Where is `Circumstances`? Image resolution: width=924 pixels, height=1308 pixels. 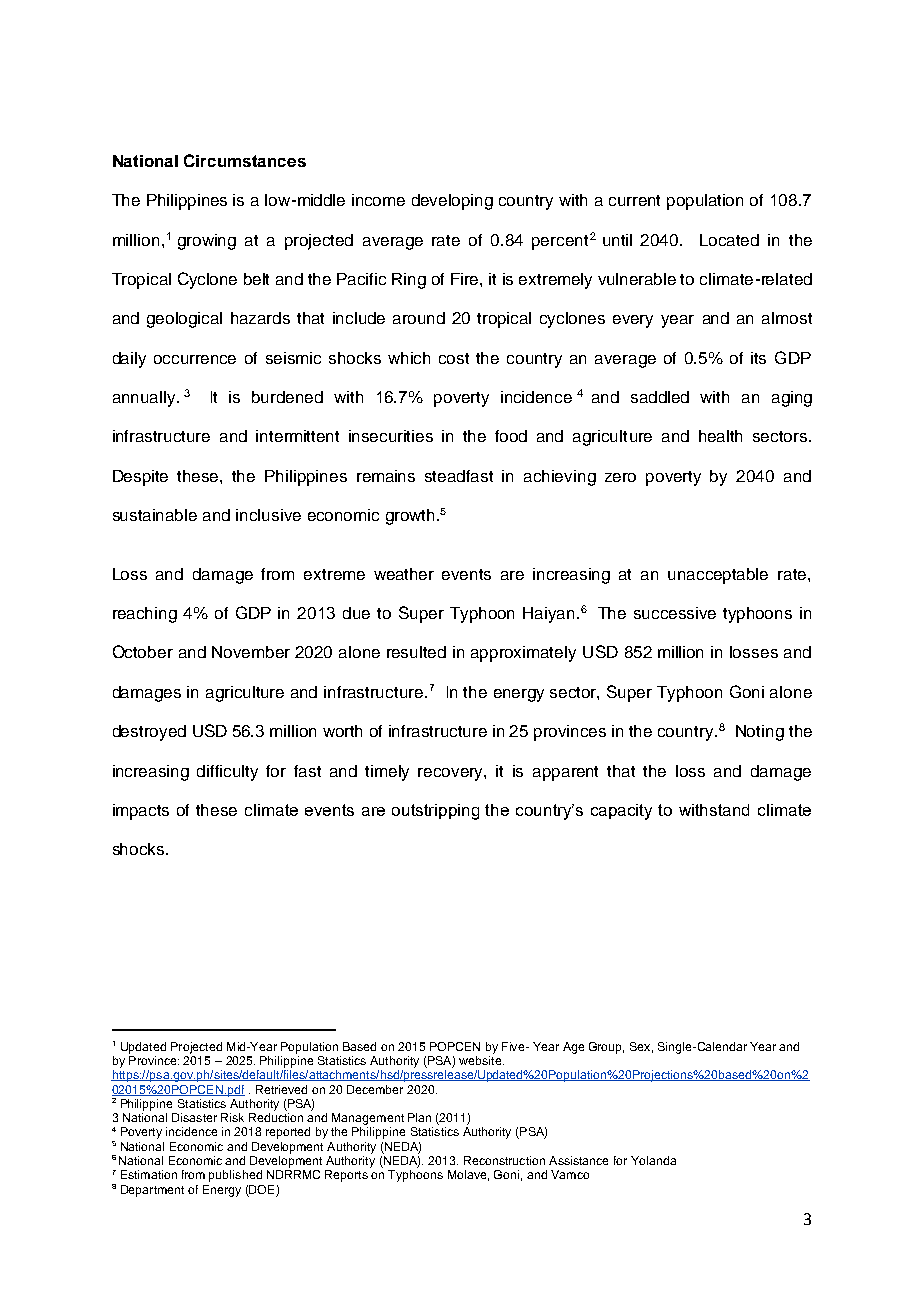 Circumstances is located at coordinates (245, 160).
